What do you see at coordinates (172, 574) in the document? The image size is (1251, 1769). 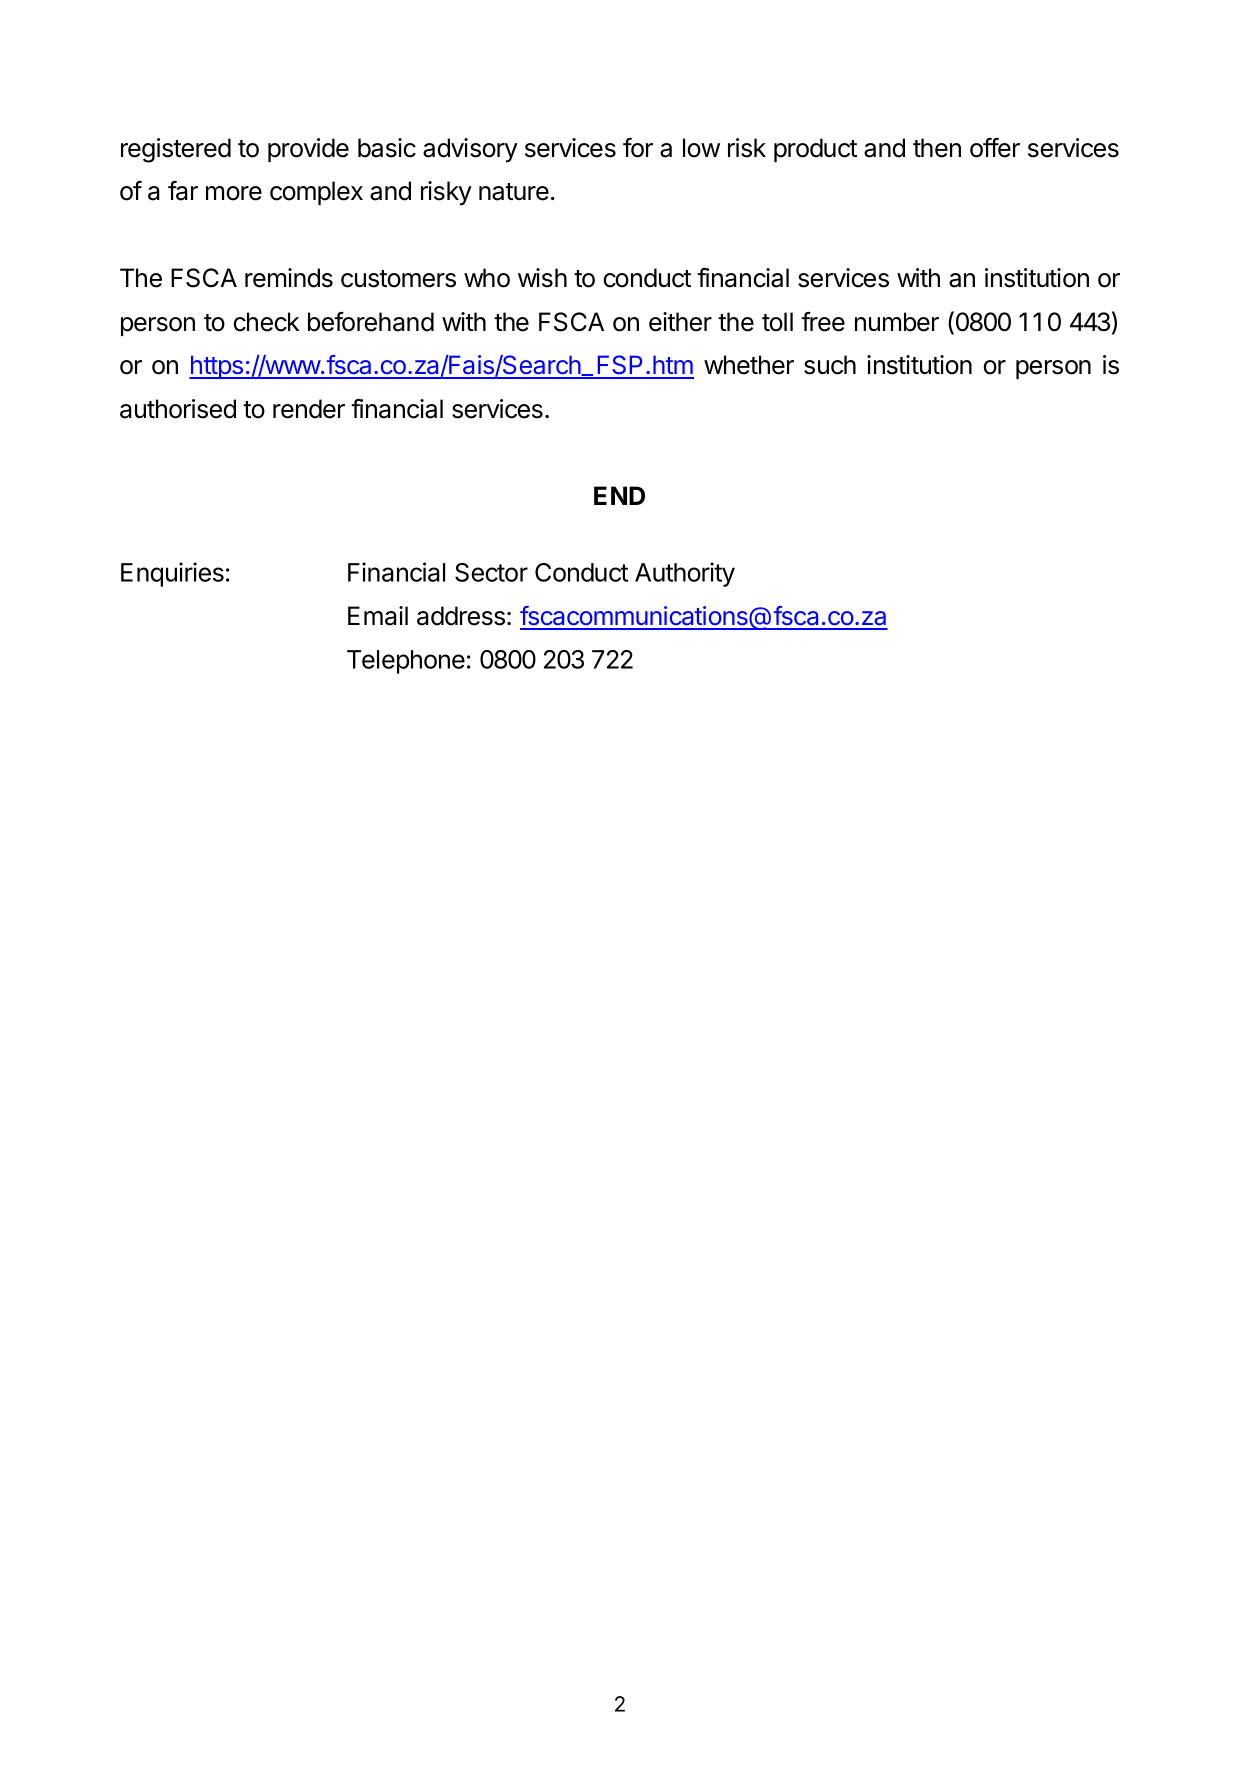 I see `Enquiries` at bounding box center [172, 574].
